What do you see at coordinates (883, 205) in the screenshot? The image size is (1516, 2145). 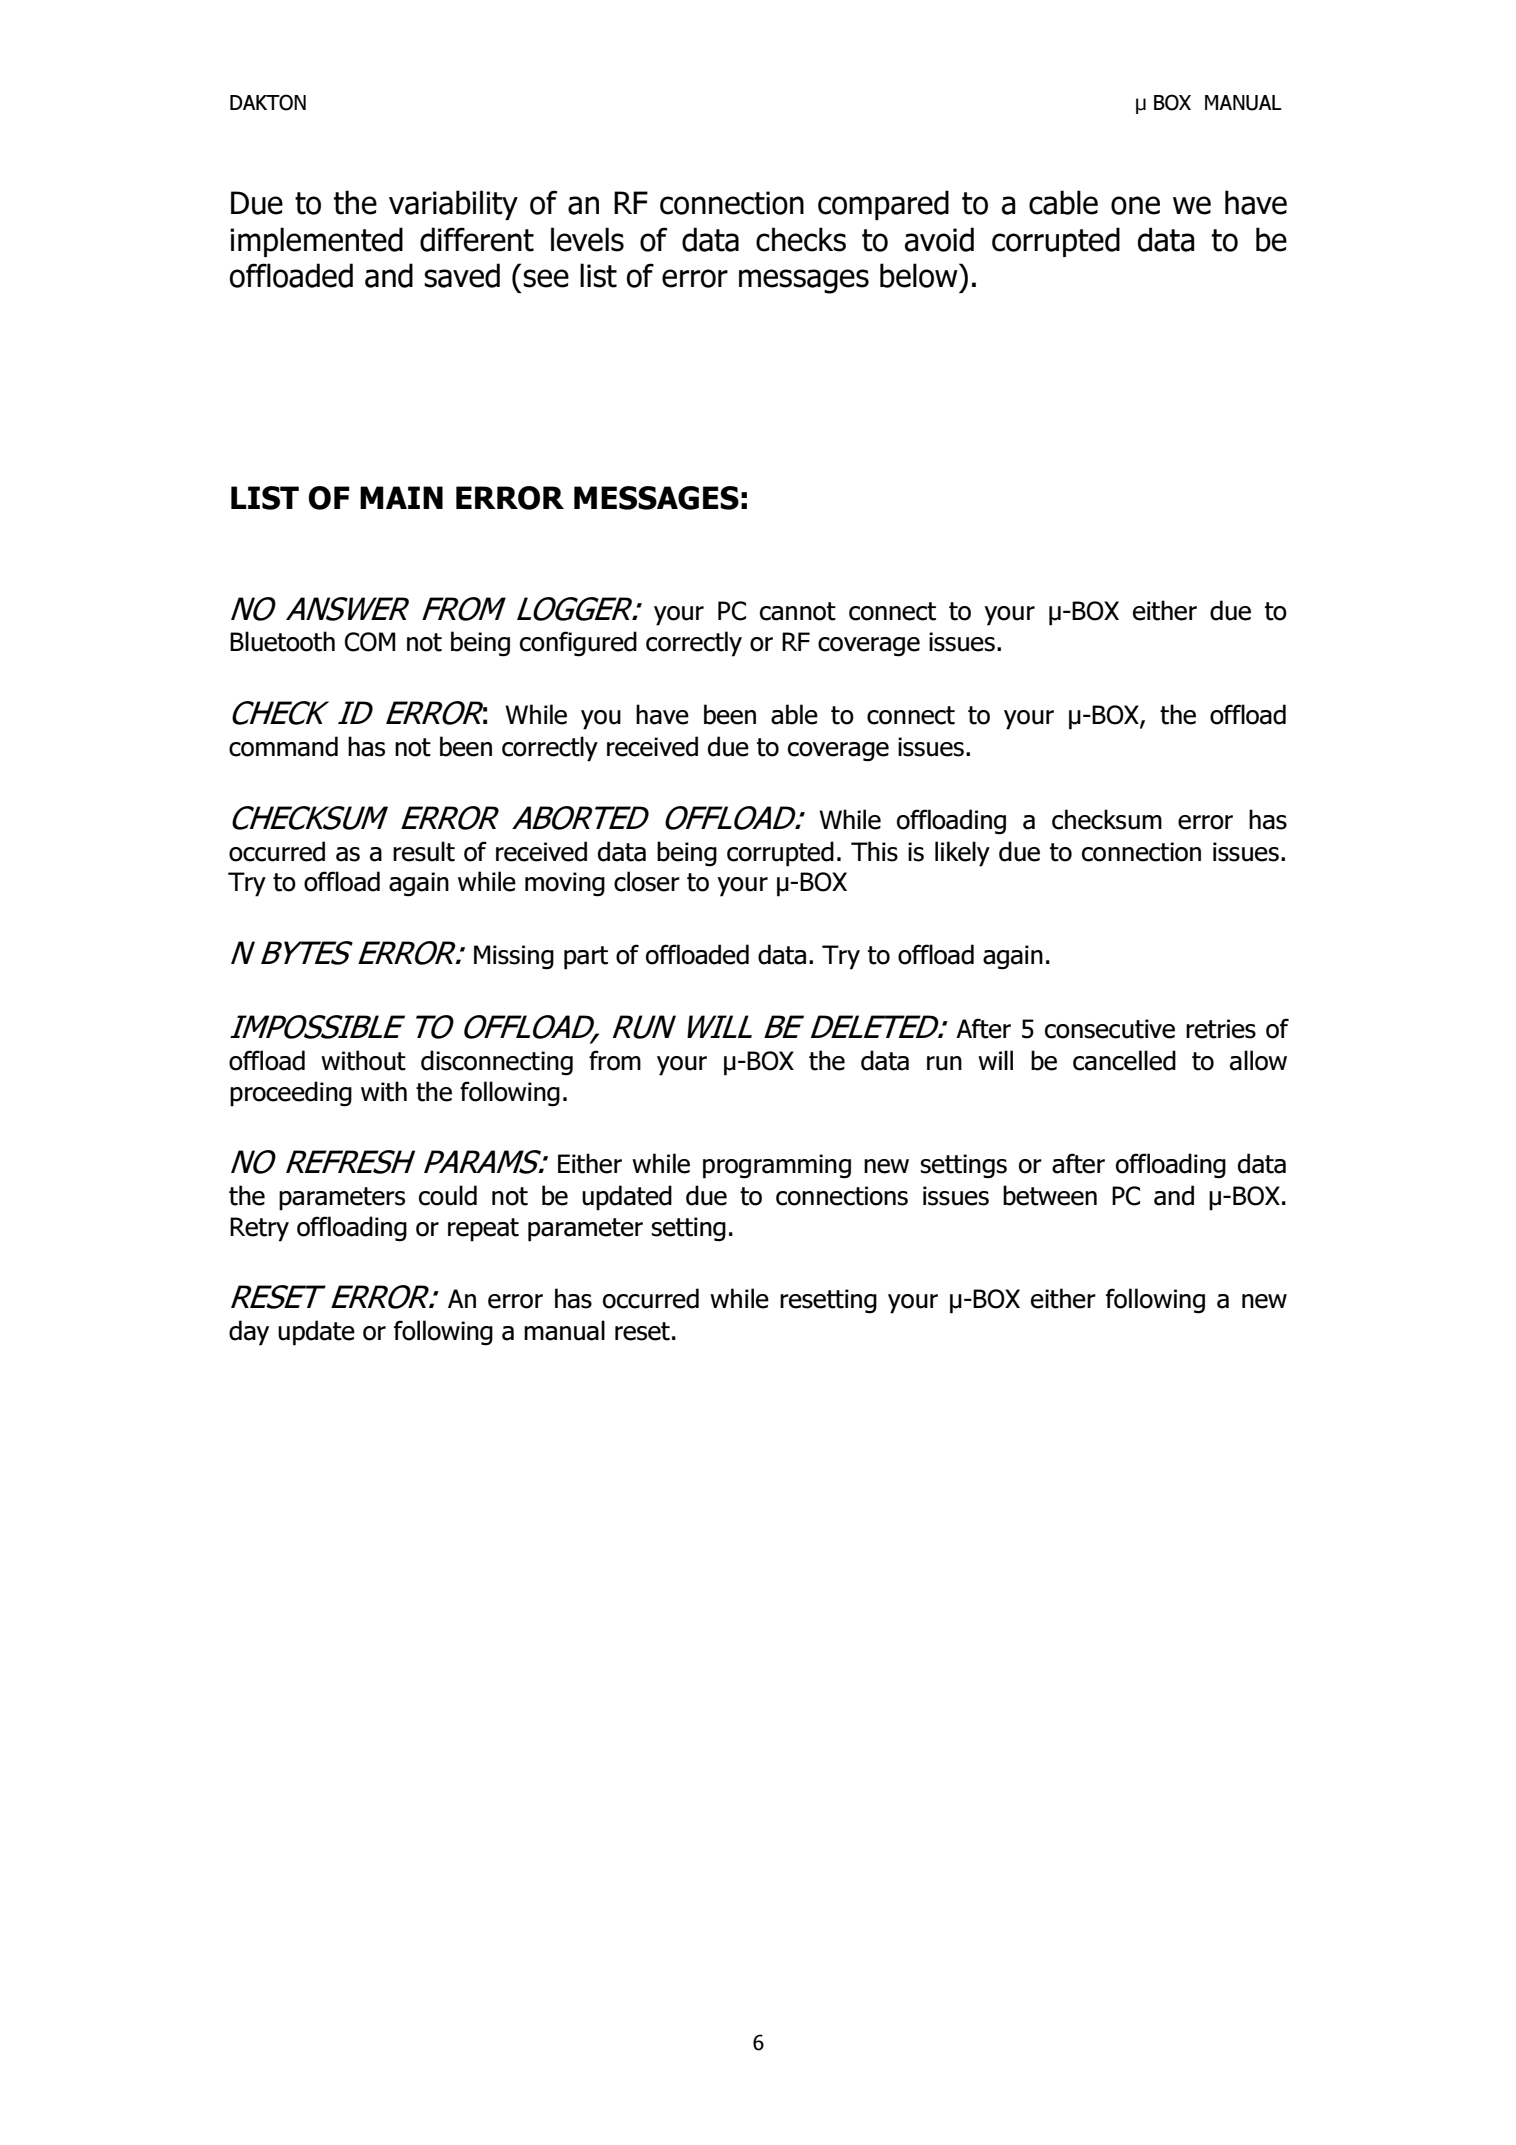 I see `compared` at bounding box center [883, 205].
